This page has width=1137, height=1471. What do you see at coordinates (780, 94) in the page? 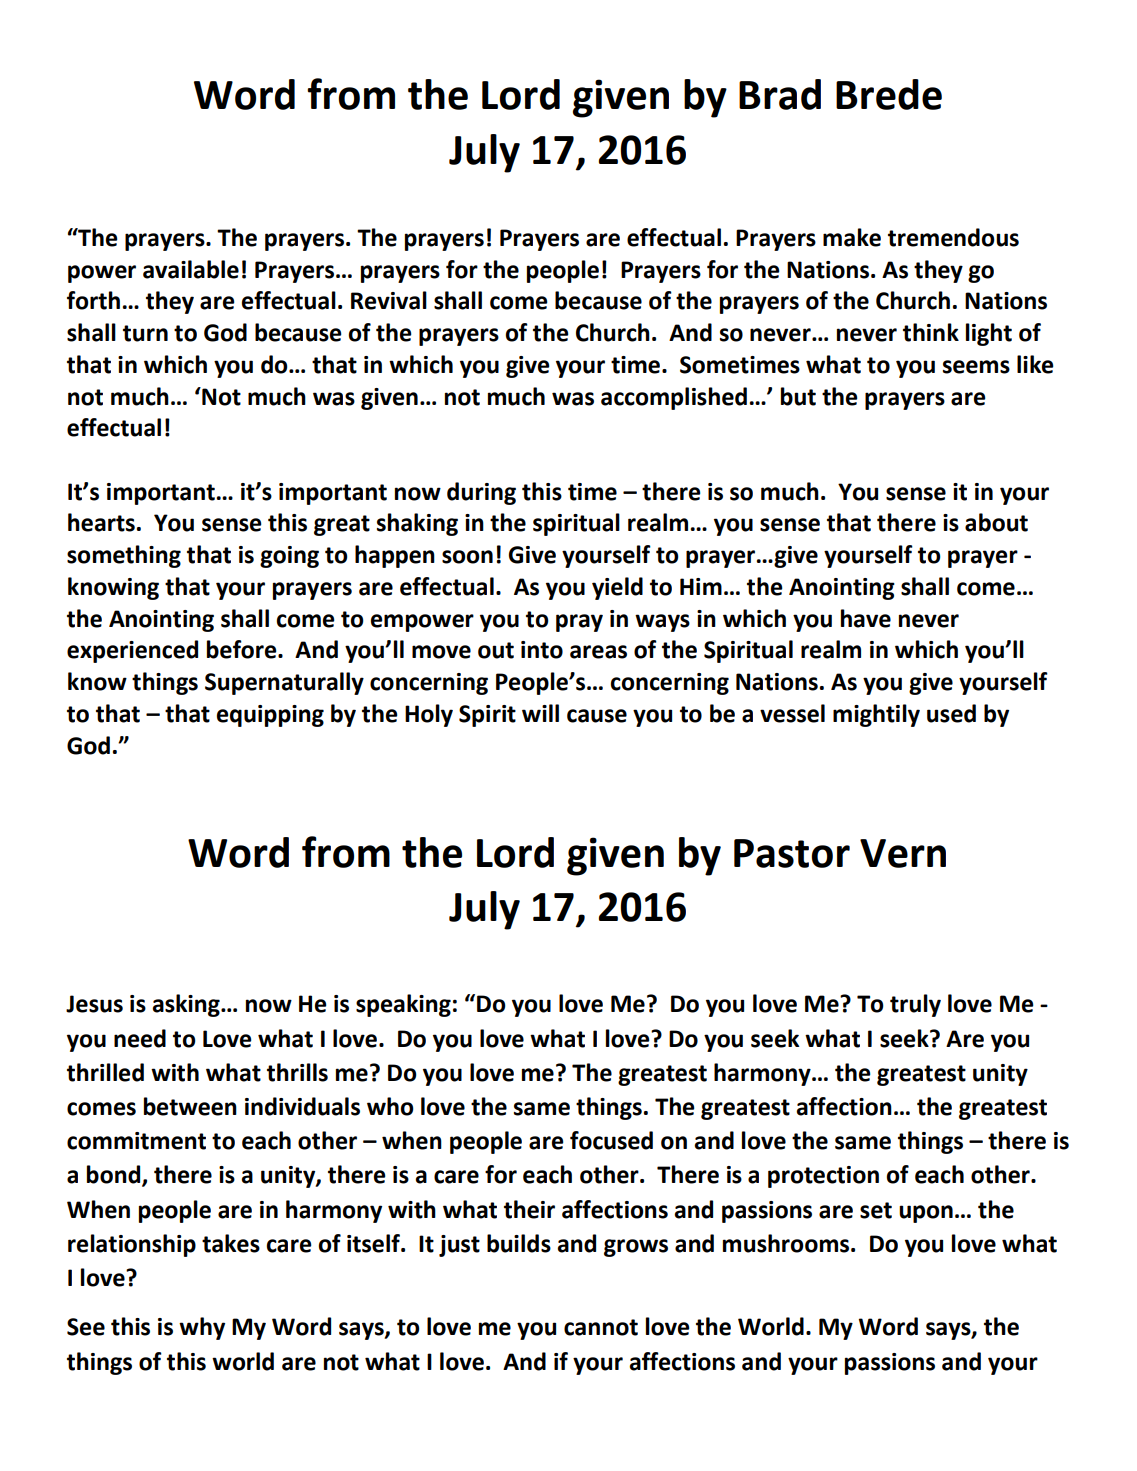
I see `Brad` at bounding box center [780, 94].
